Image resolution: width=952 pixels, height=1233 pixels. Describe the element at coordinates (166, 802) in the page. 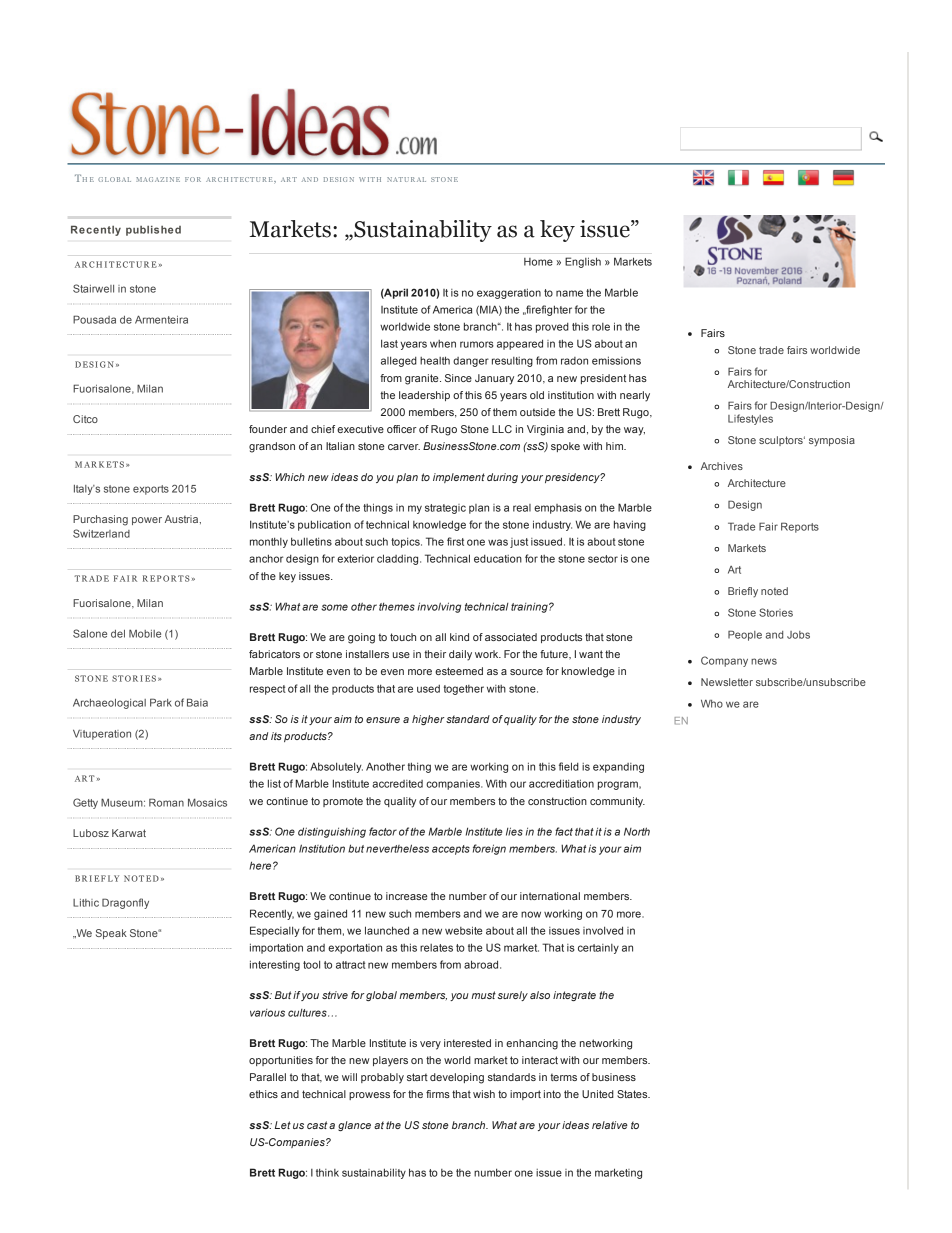

I see `Roman` at that location.
